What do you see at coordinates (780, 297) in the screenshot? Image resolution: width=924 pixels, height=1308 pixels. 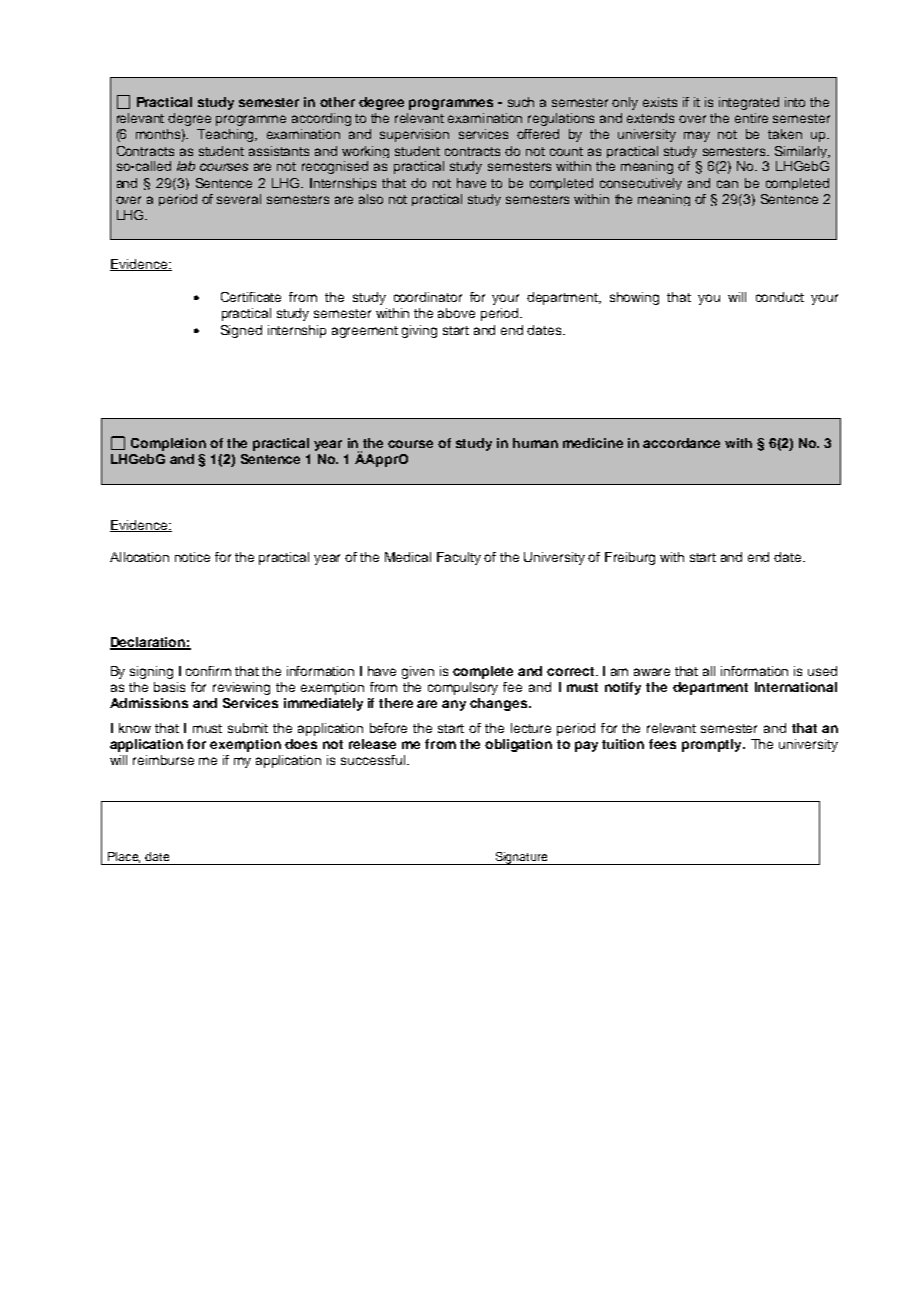 I see `conduct` at bounding box center [780, 297].
